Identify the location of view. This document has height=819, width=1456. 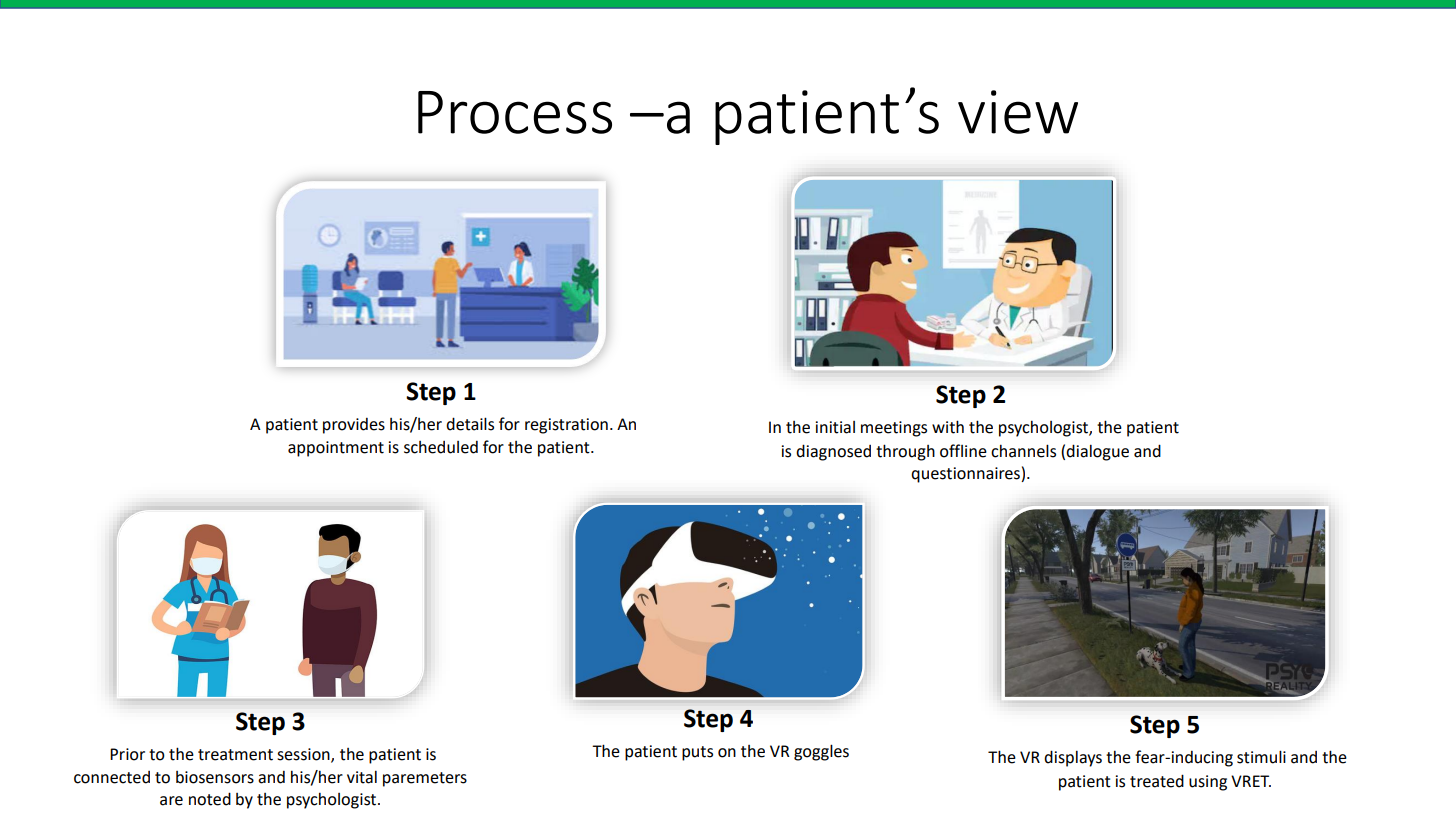
(1018, 112).
